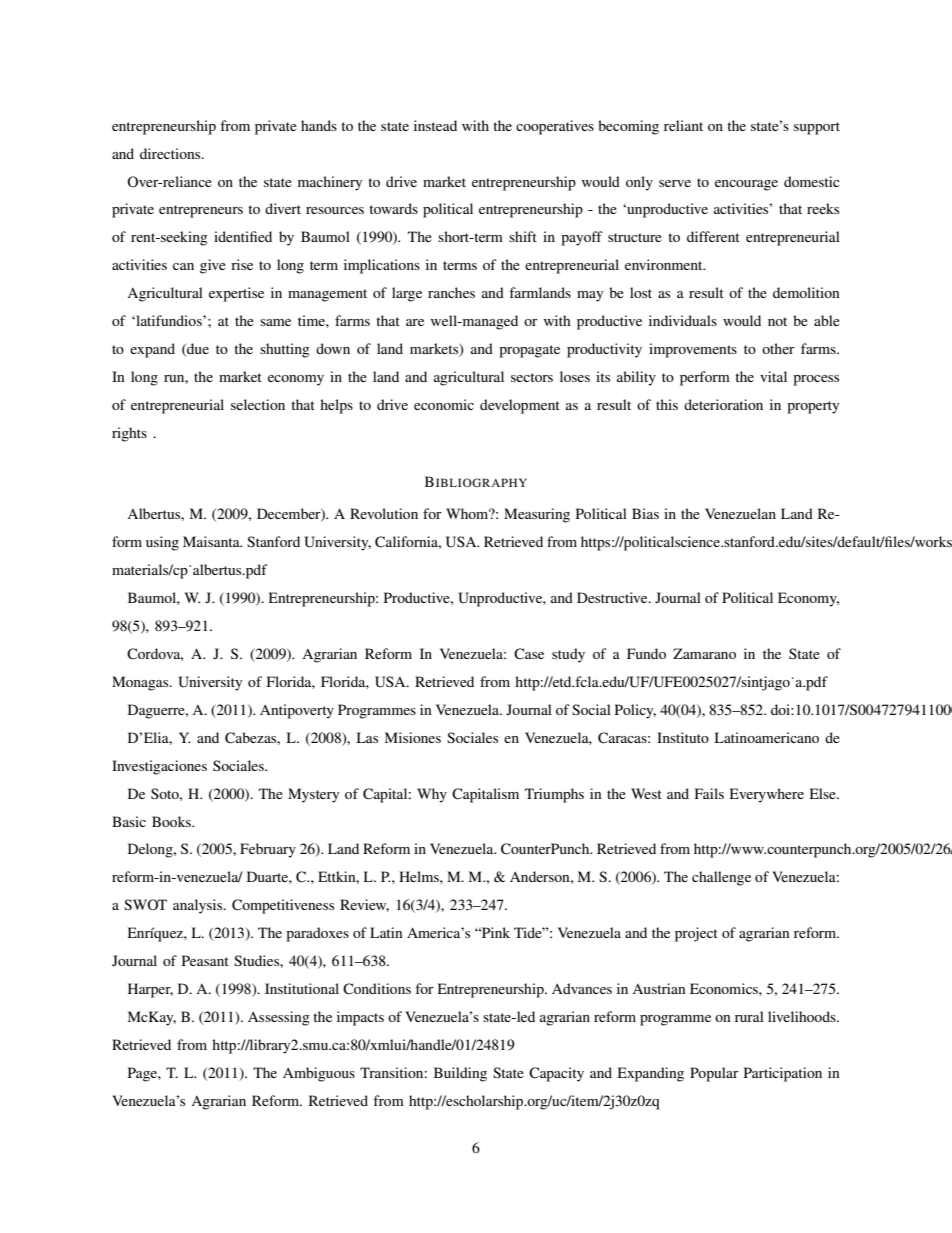  I want to click on directions, so click(171, 153).
